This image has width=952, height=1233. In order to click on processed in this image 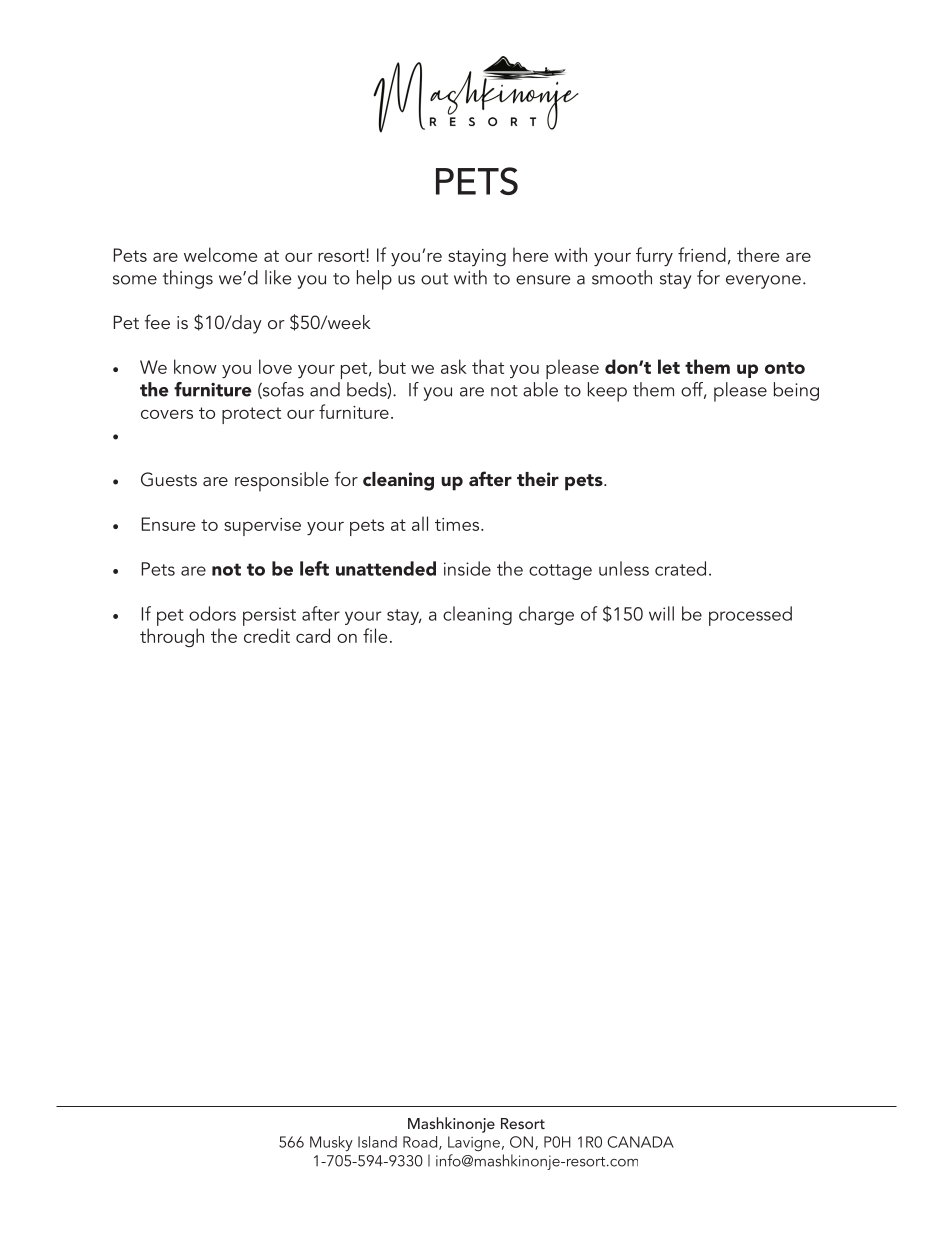, I will do `click(750, 616)`.
